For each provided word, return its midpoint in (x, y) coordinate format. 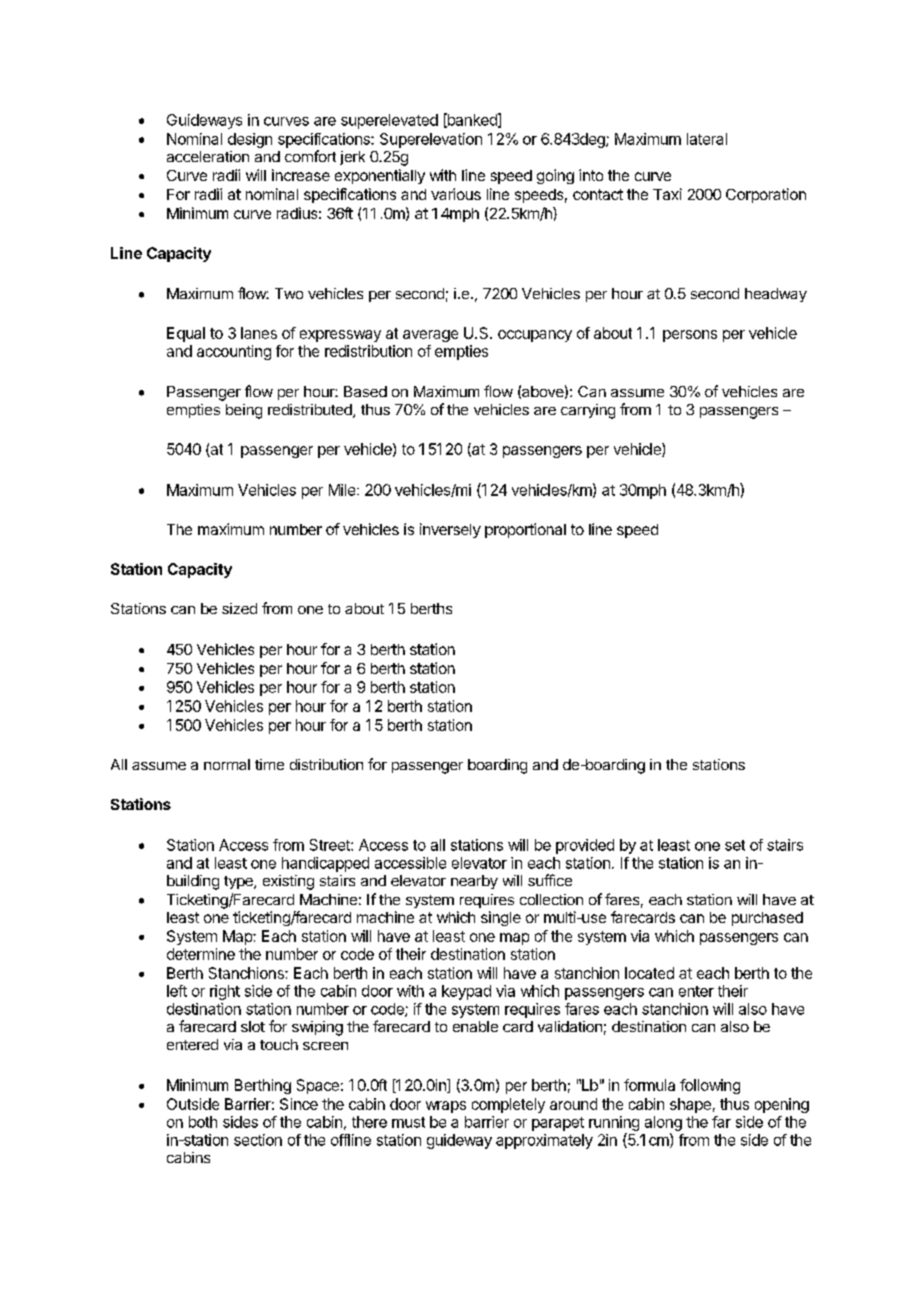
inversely (450, 530)
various (456, 194)
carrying (588, 411)
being (244, 411)
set (735, 845)
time (269, 764)
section (258, 1140)
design (250, 140)
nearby (474, 882)
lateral (707, 139)
